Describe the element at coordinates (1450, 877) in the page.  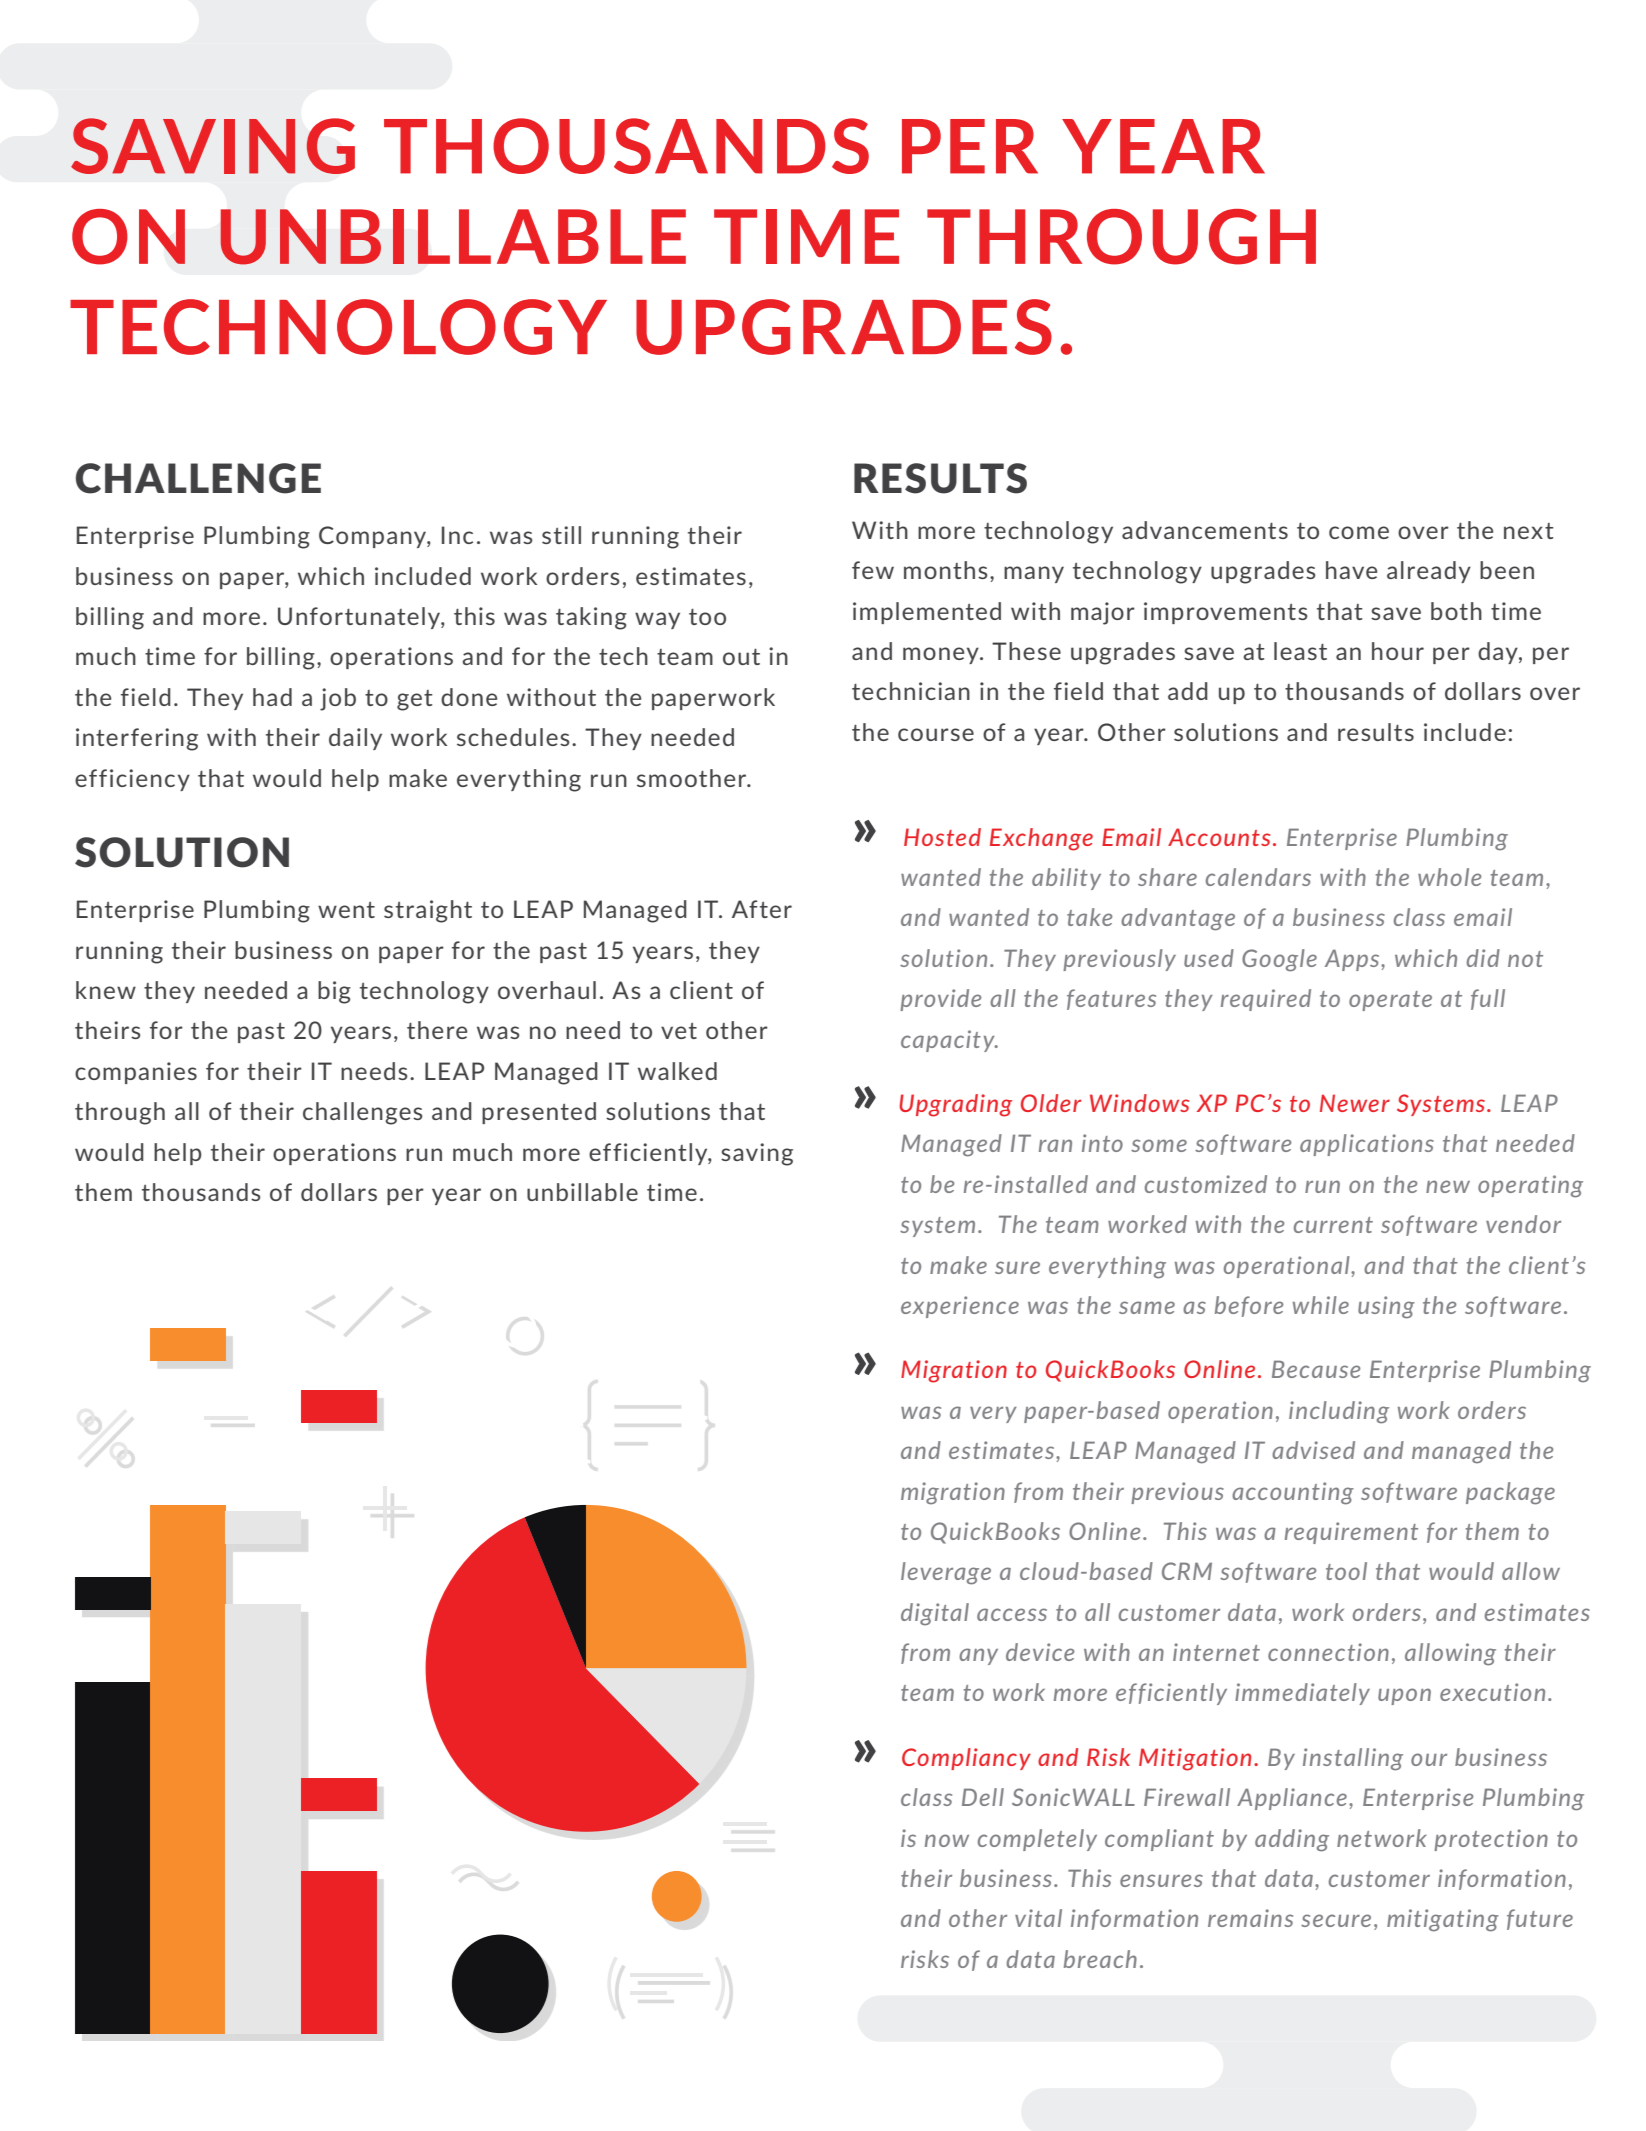
I see `whole` at that location.
